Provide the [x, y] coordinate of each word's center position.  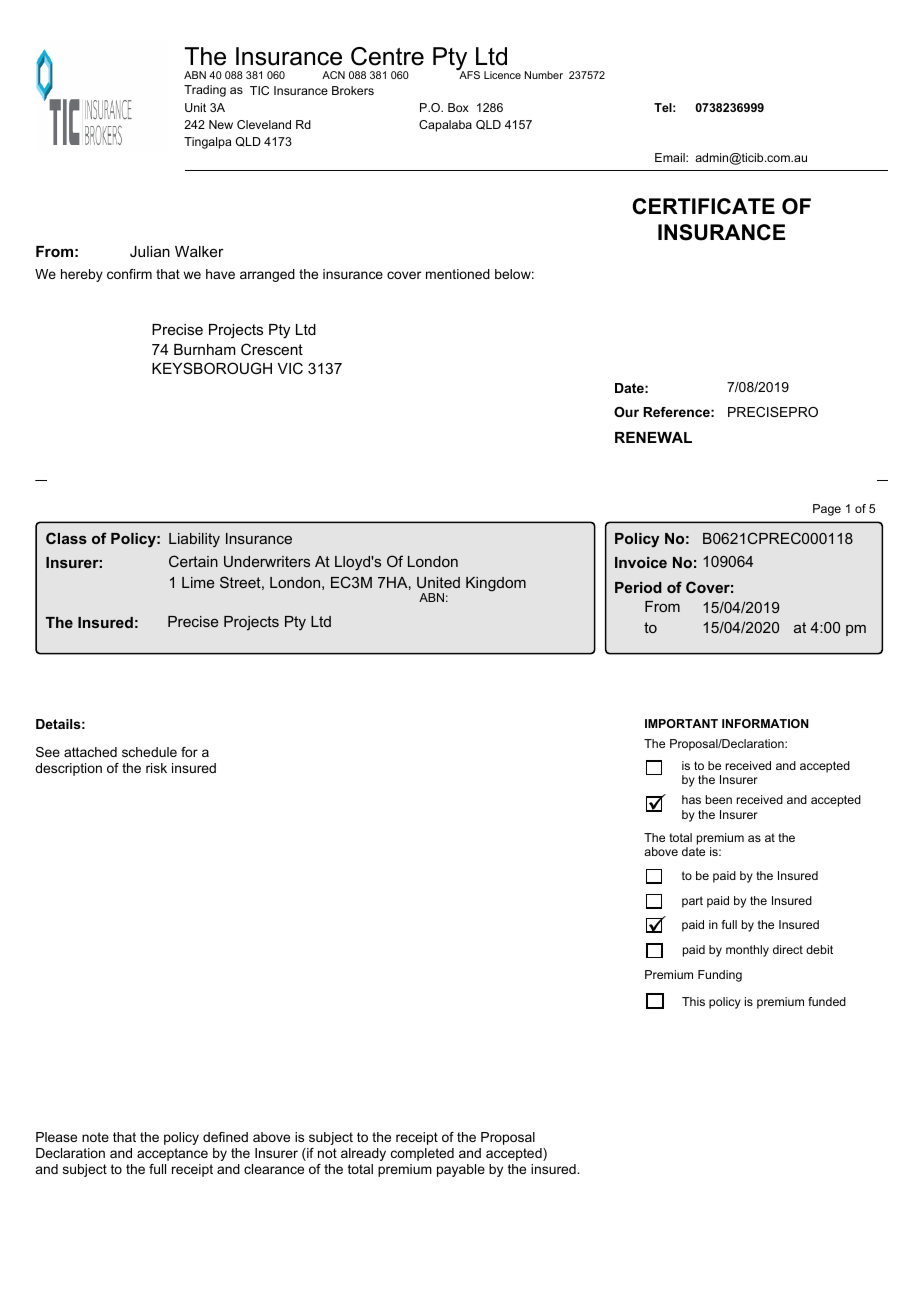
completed [422, 1154]
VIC [290, 368]
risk [156, 768]
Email [671, 157]
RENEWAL [653, 437]
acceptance [172, 1154]
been [719, 799]
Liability [194, 540]
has [691, 799]
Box [458, 107]
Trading [205, 91]
